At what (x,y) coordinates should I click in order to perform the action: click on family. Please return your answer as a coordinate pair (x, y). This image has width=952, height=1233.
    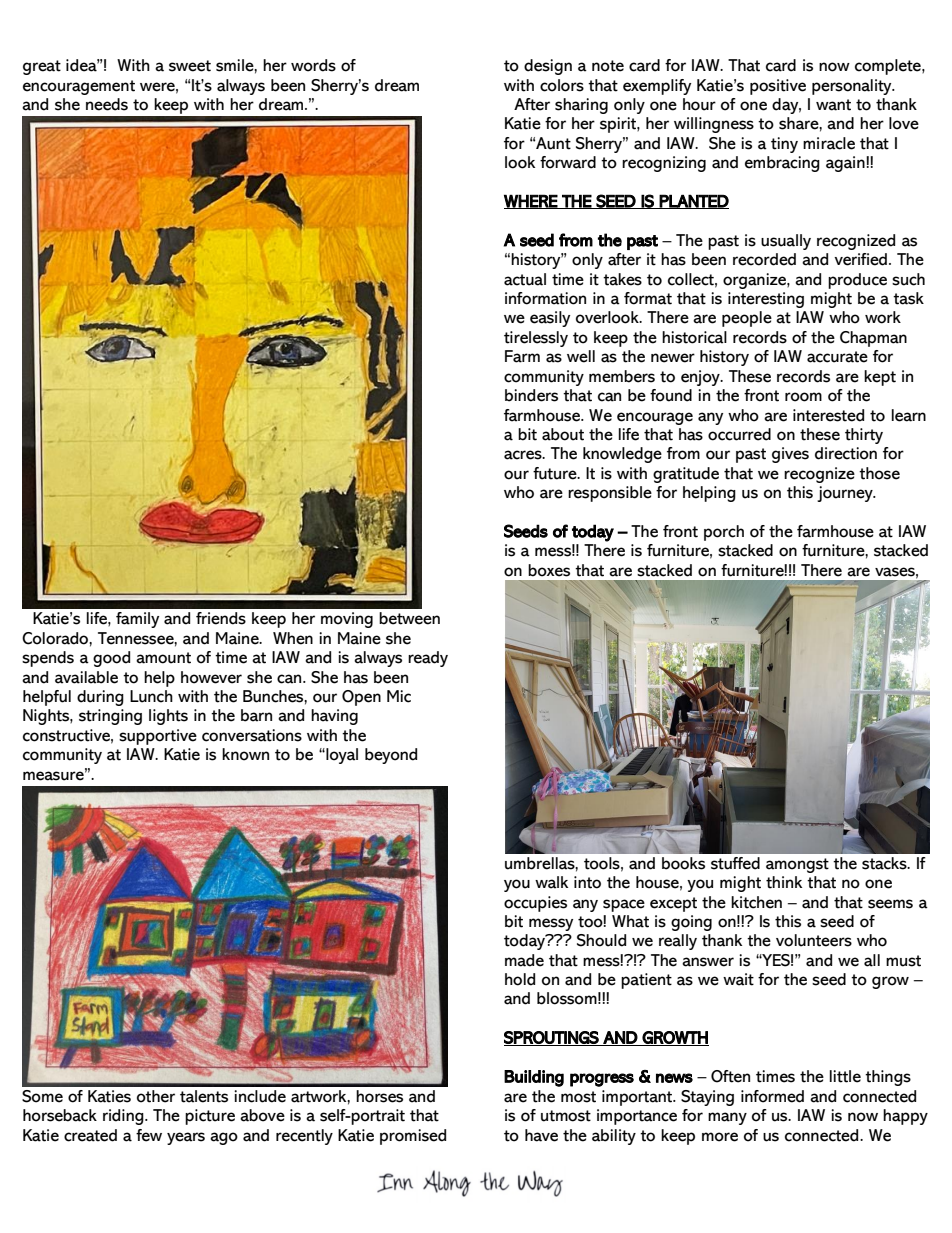
    Looking at the image, I should click on (137, 620).
